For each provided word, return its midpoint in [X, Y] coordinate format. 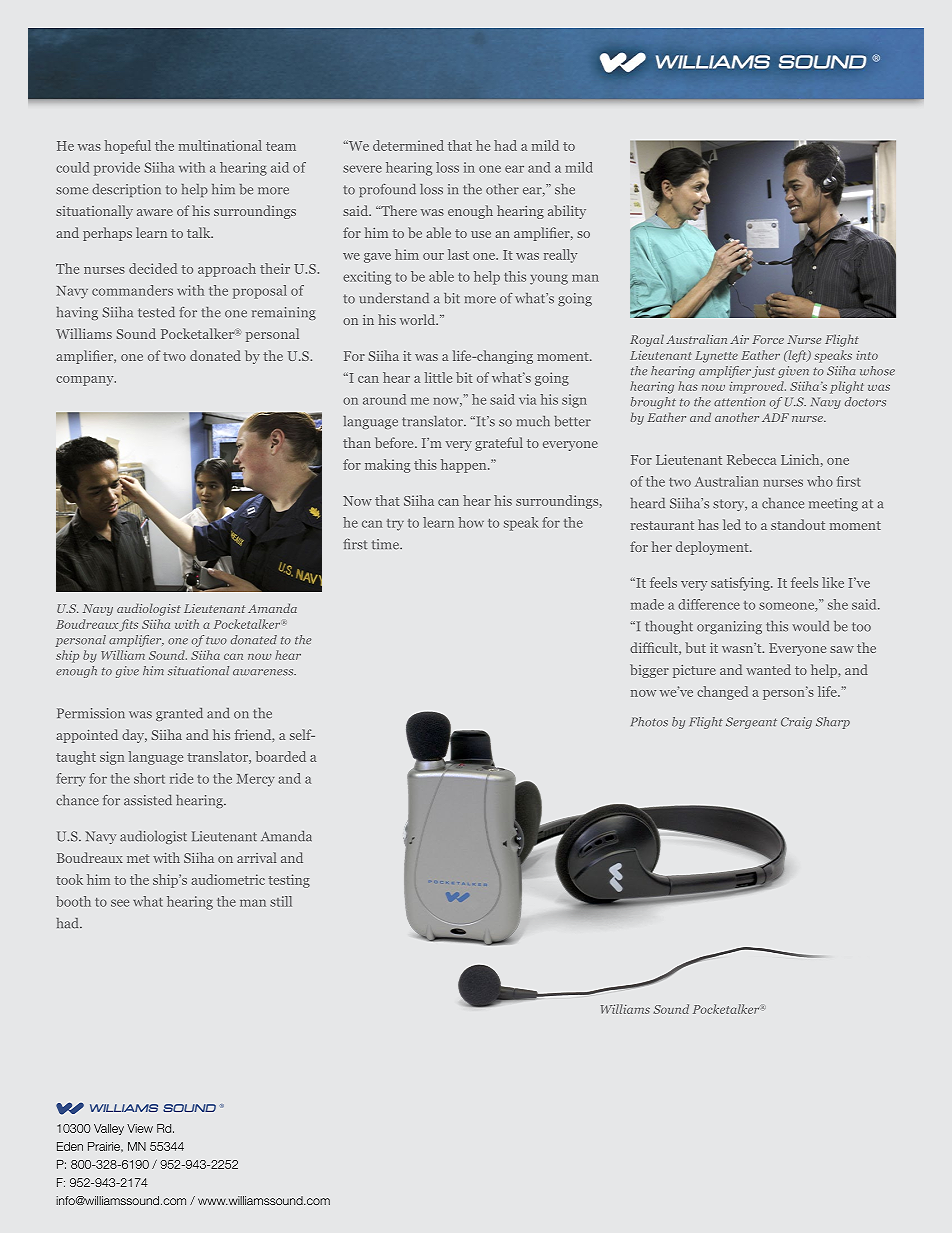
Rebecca [752, 459]
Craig [796, 723]
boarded [281, 756]
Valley [109, 1129]
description [126, 190]
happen [465, 466]
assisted [148, 800]
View [140, 1128]
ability [567, 212]
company [86, 381]
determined [408, 145]
